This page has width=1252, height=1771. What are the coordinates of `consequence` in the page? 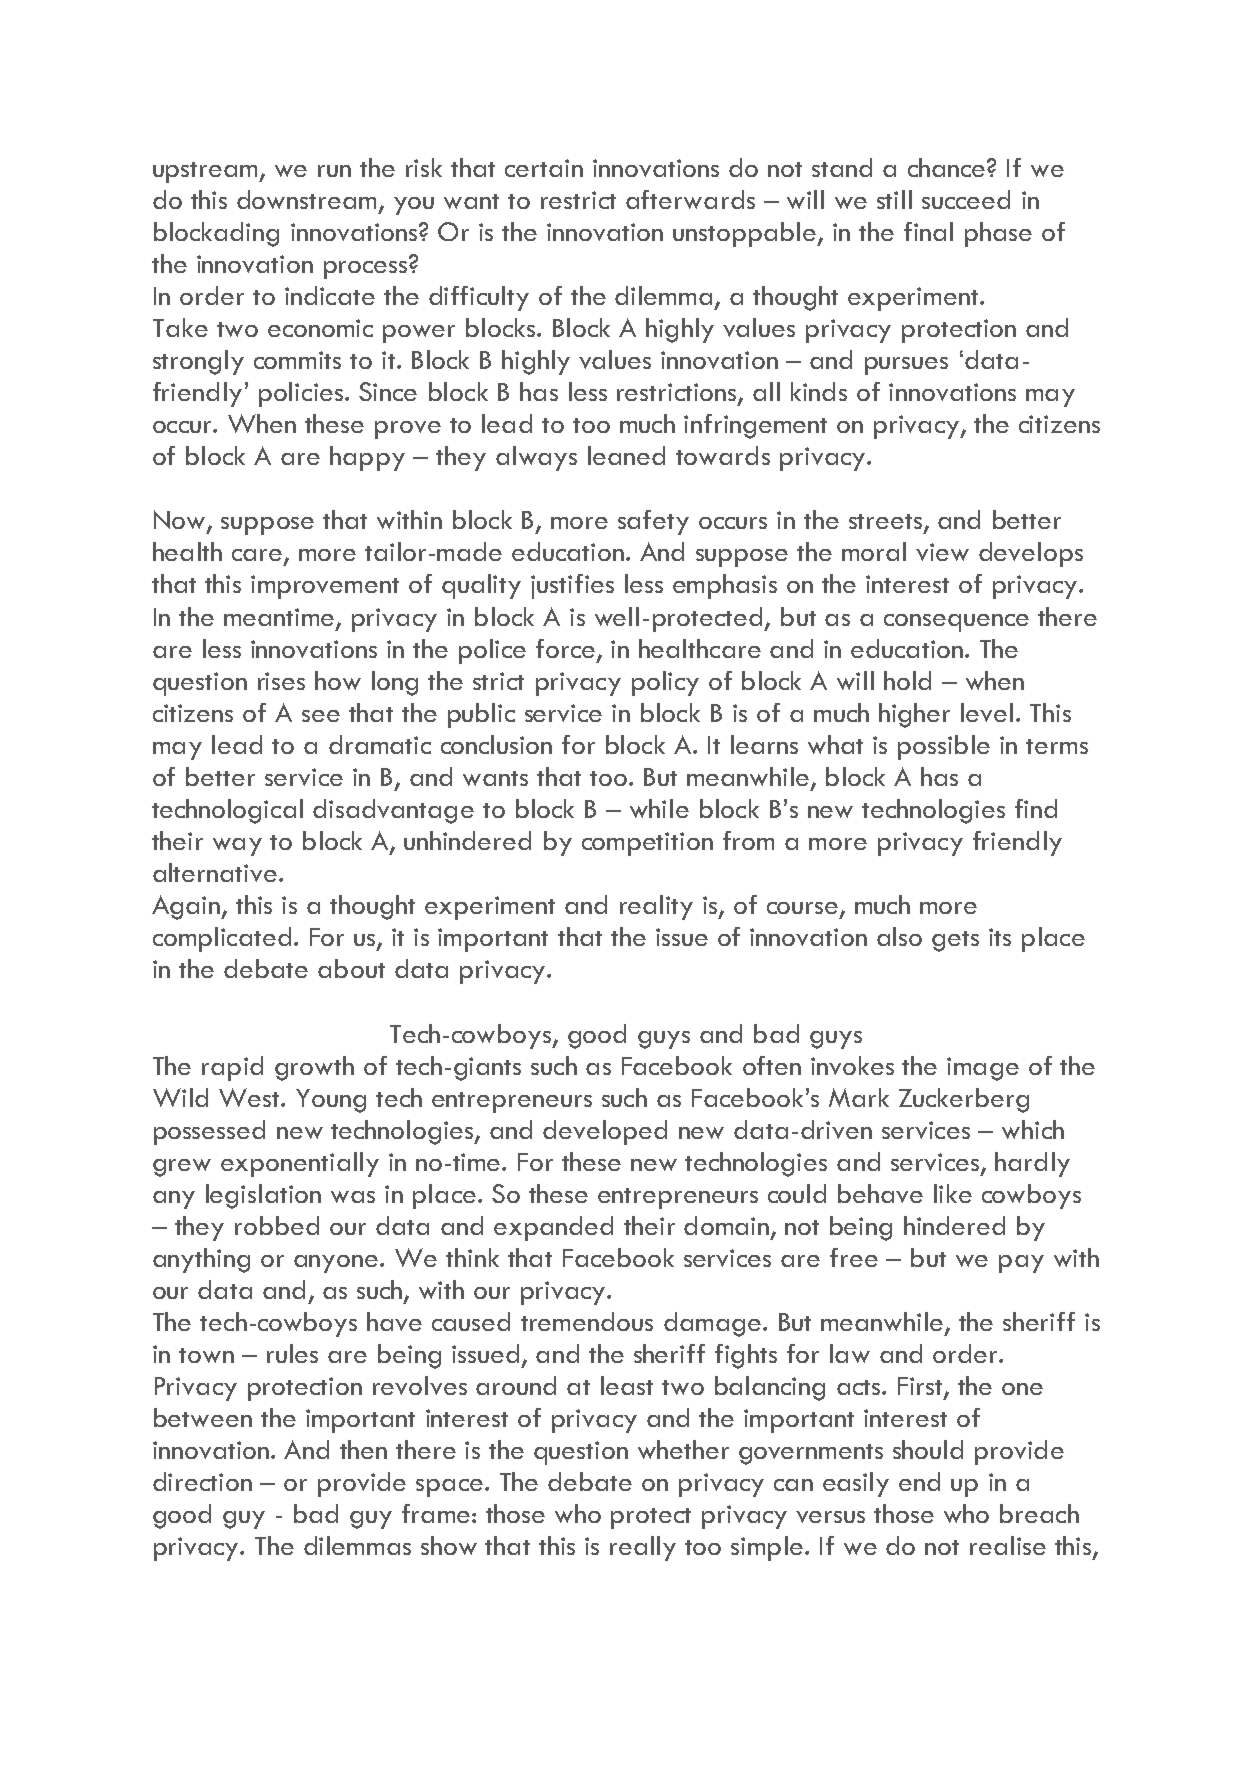 It's located at (956, 623).
